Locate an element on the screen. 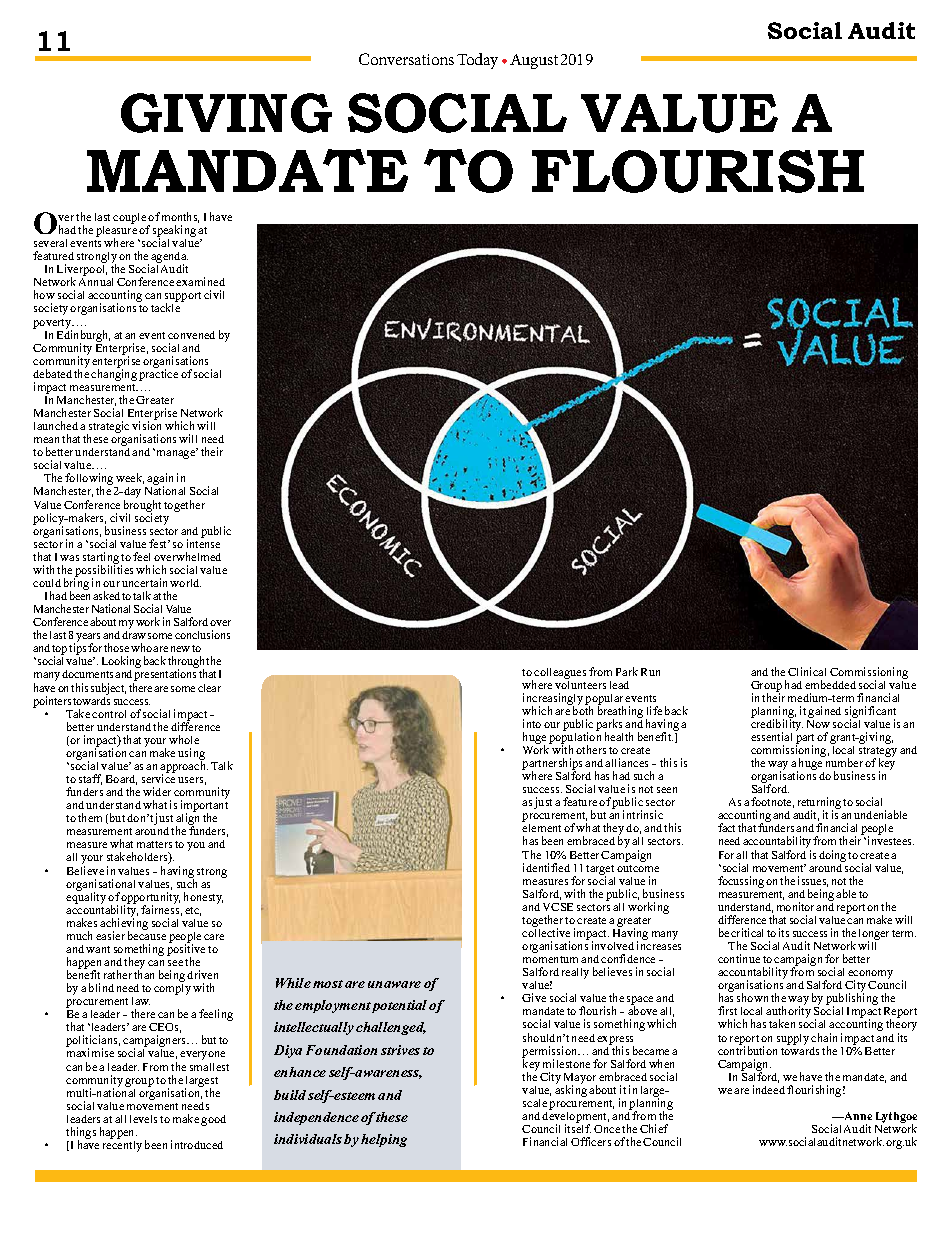 The width and height of the screenshot is (952, 1235). manage is located at coordinates (177, 454).
